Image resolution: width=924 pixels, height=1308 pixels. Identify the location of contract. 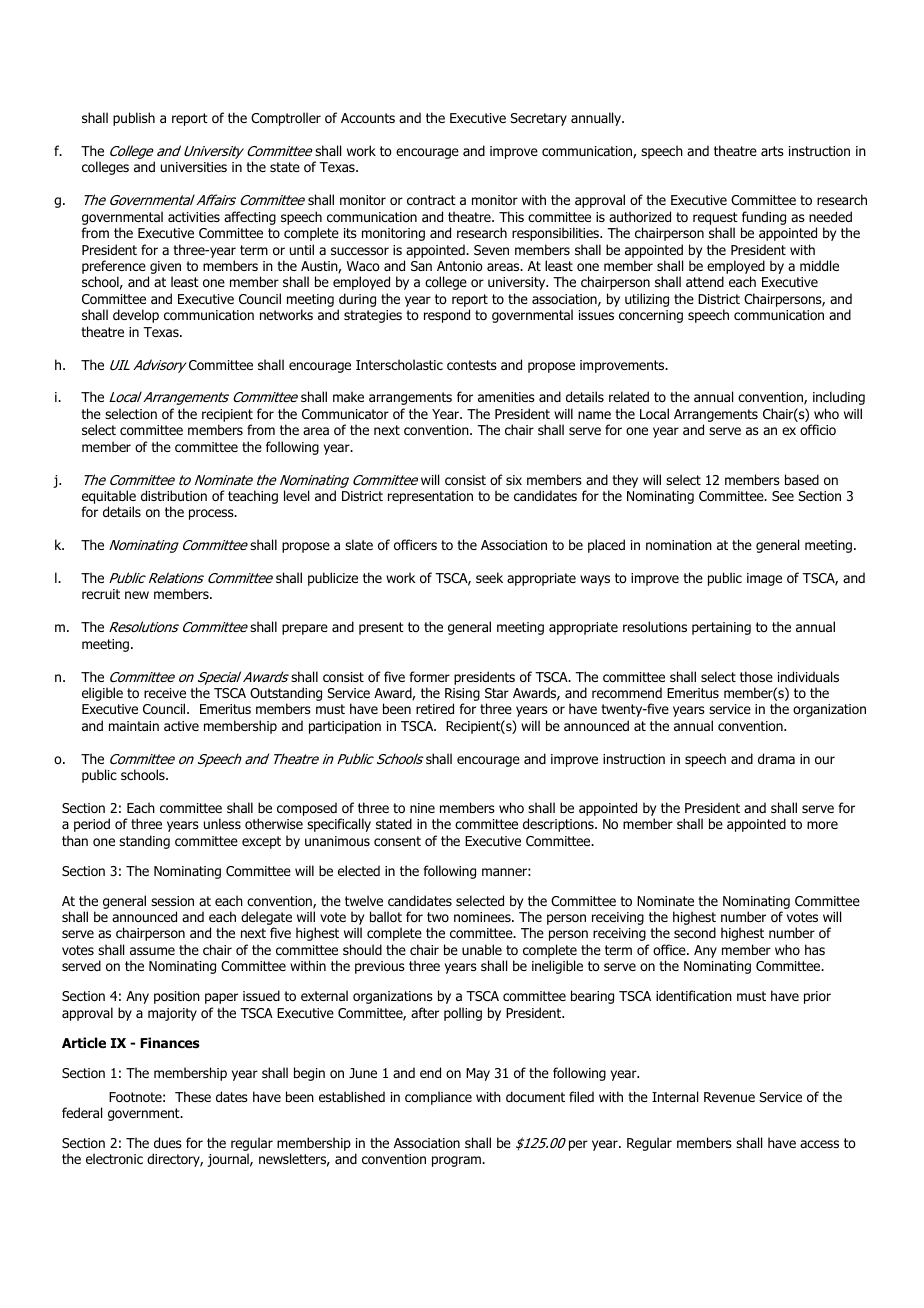
(431, 200).
